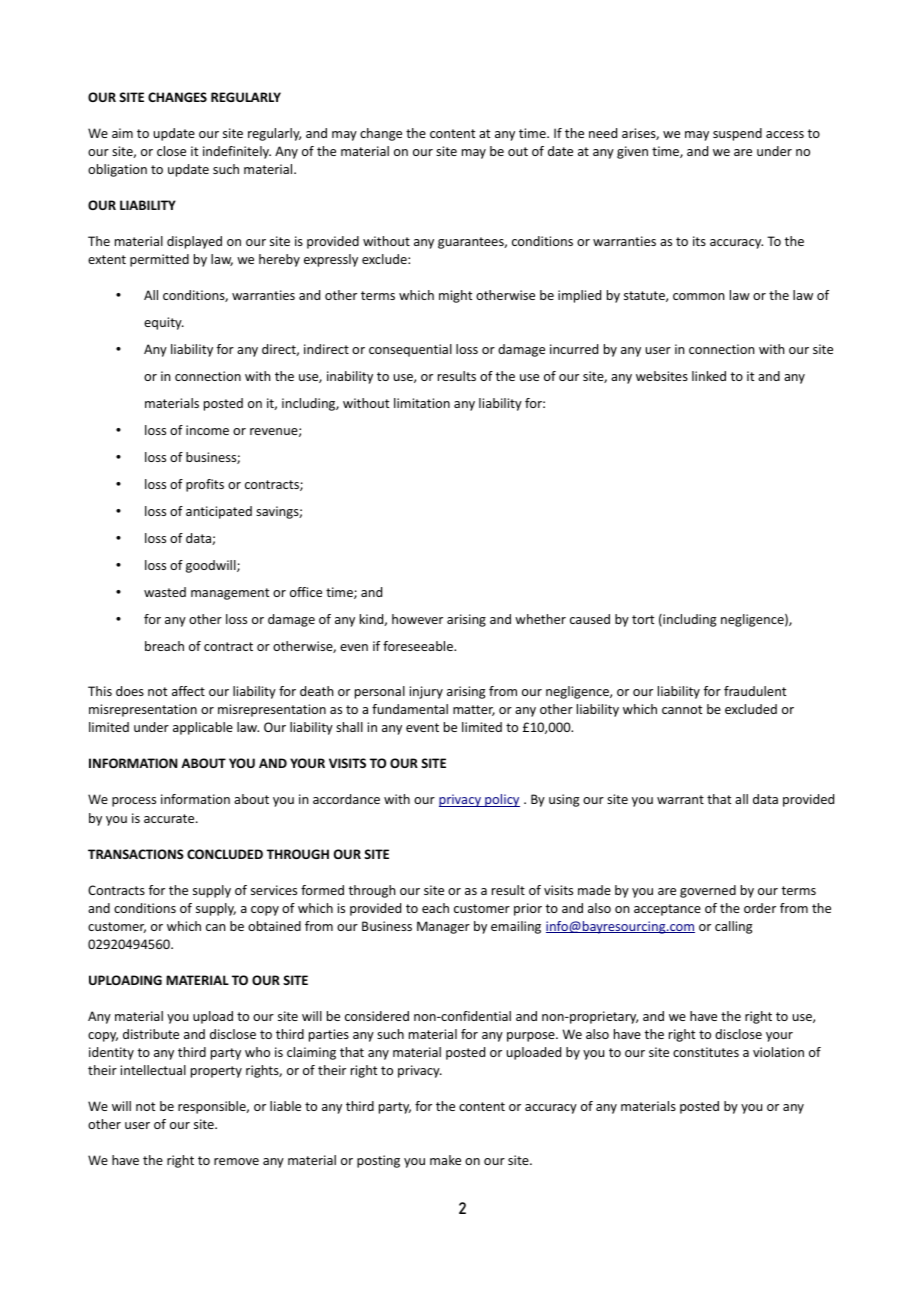 Image resolution: width=924 pixels, height=1308 pixels. I want to click on need, so click(603, 133).
